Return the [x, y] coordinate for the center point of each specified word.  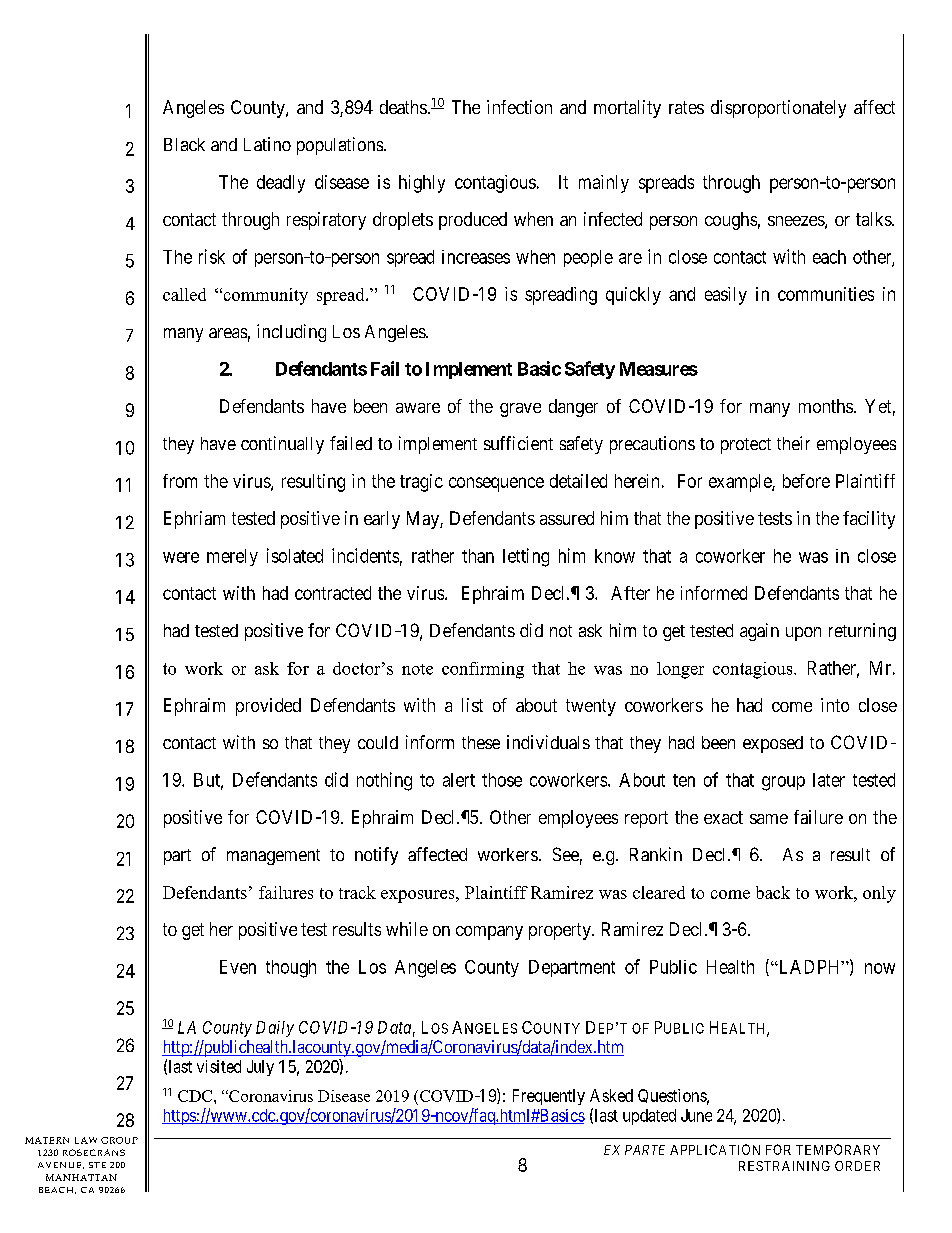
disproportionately [778, 109]
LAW [86, 1140]
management [273, 857]
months [826, 406]
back [773, 892]
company [489, 933]
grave [520, 410]
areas [228, 333]
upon [803, 634]
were [181, 557]
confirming [483, 670]
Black [184, 144]
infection [519, 107]
